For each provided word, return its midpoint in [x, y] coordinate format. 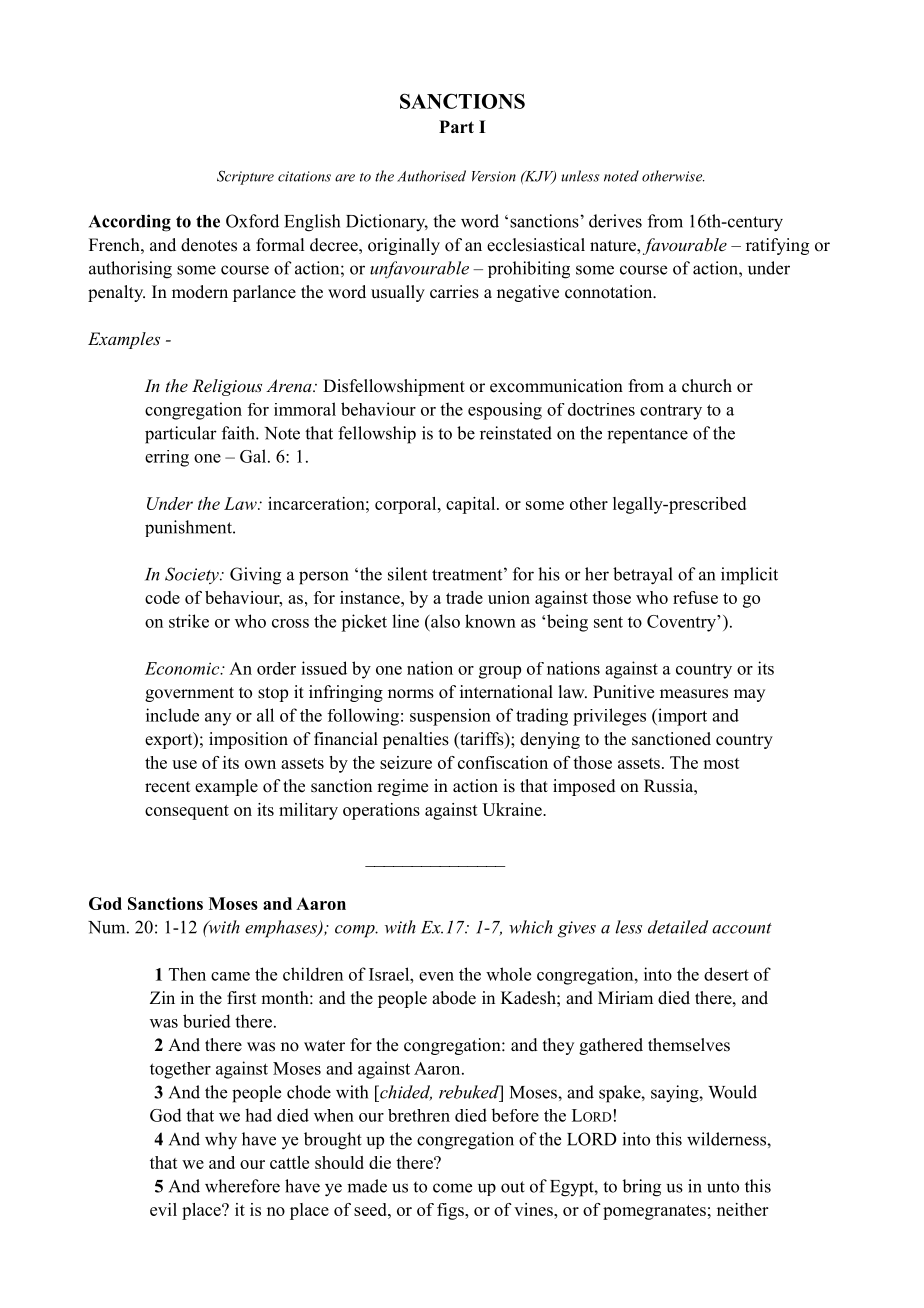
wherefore [242, 1186]
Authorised [431, 176]
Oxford [252, 221]
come [452, 1188]
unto [723, 1187]
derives [615, 221]
